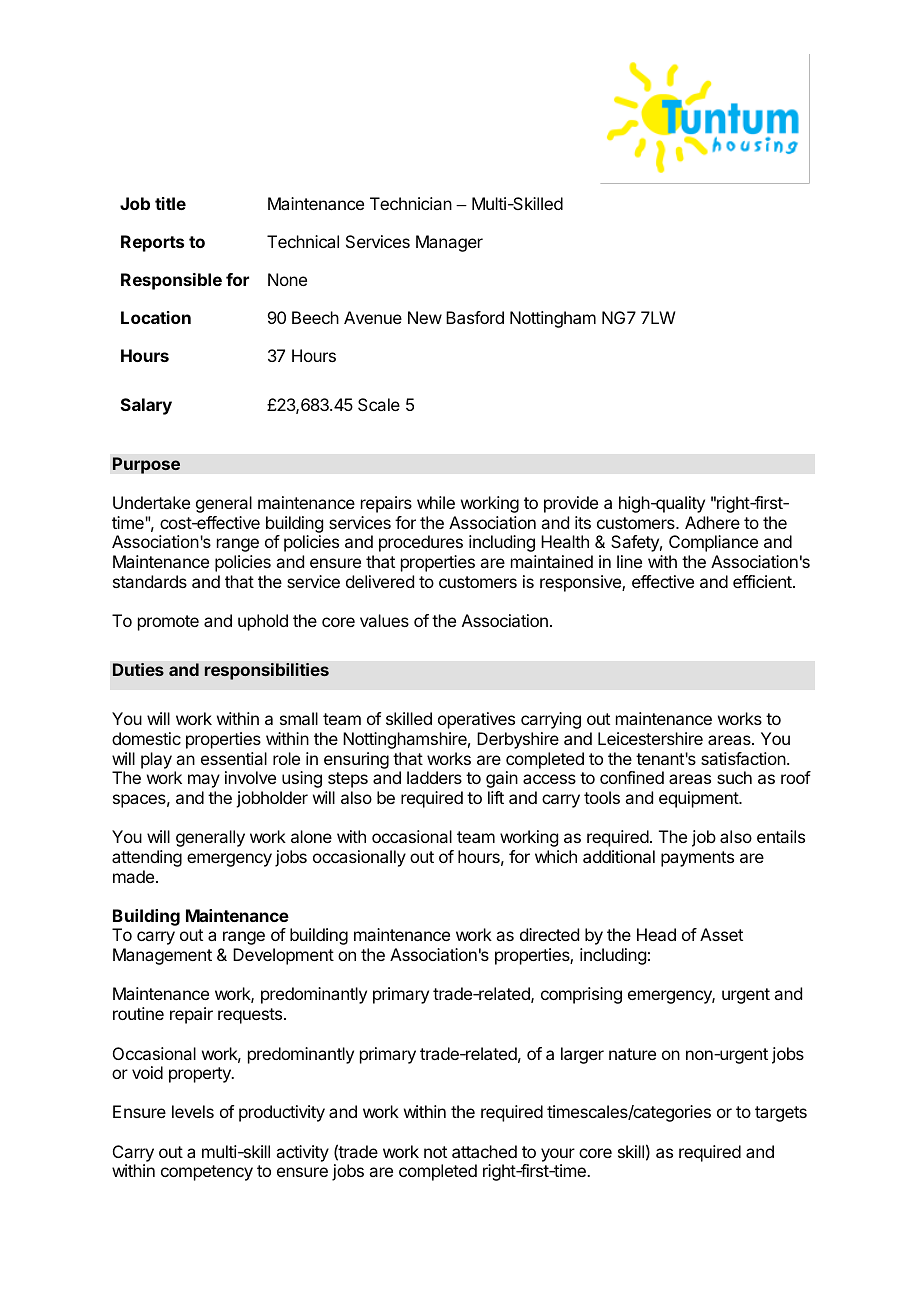 The image size is (924, 1308). What do you see at coordinates (549, 934) in the image?
I see `directed` at bounding box center [549, 934].
